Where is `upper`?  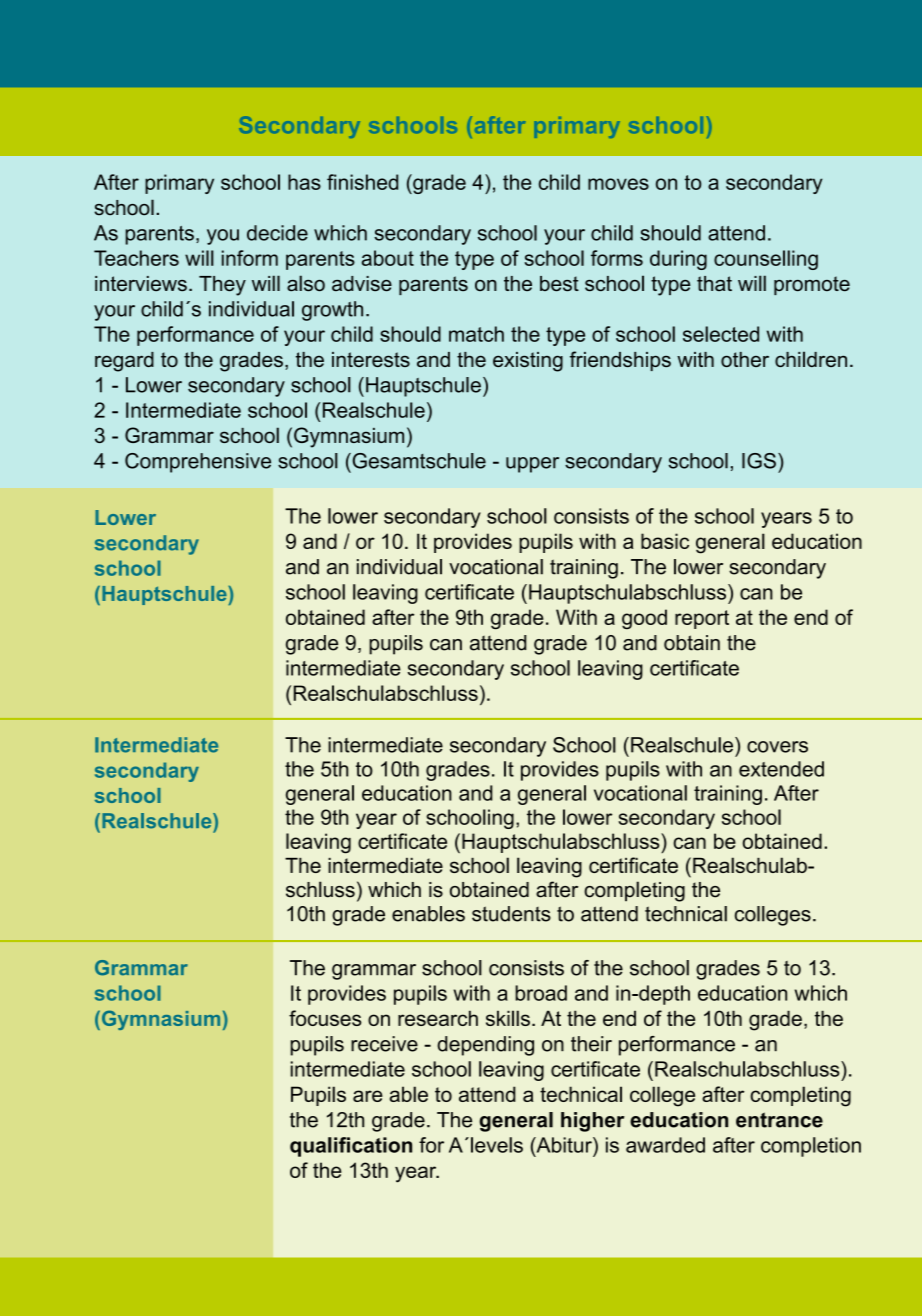
upper is located at coordinates (532, 465).
